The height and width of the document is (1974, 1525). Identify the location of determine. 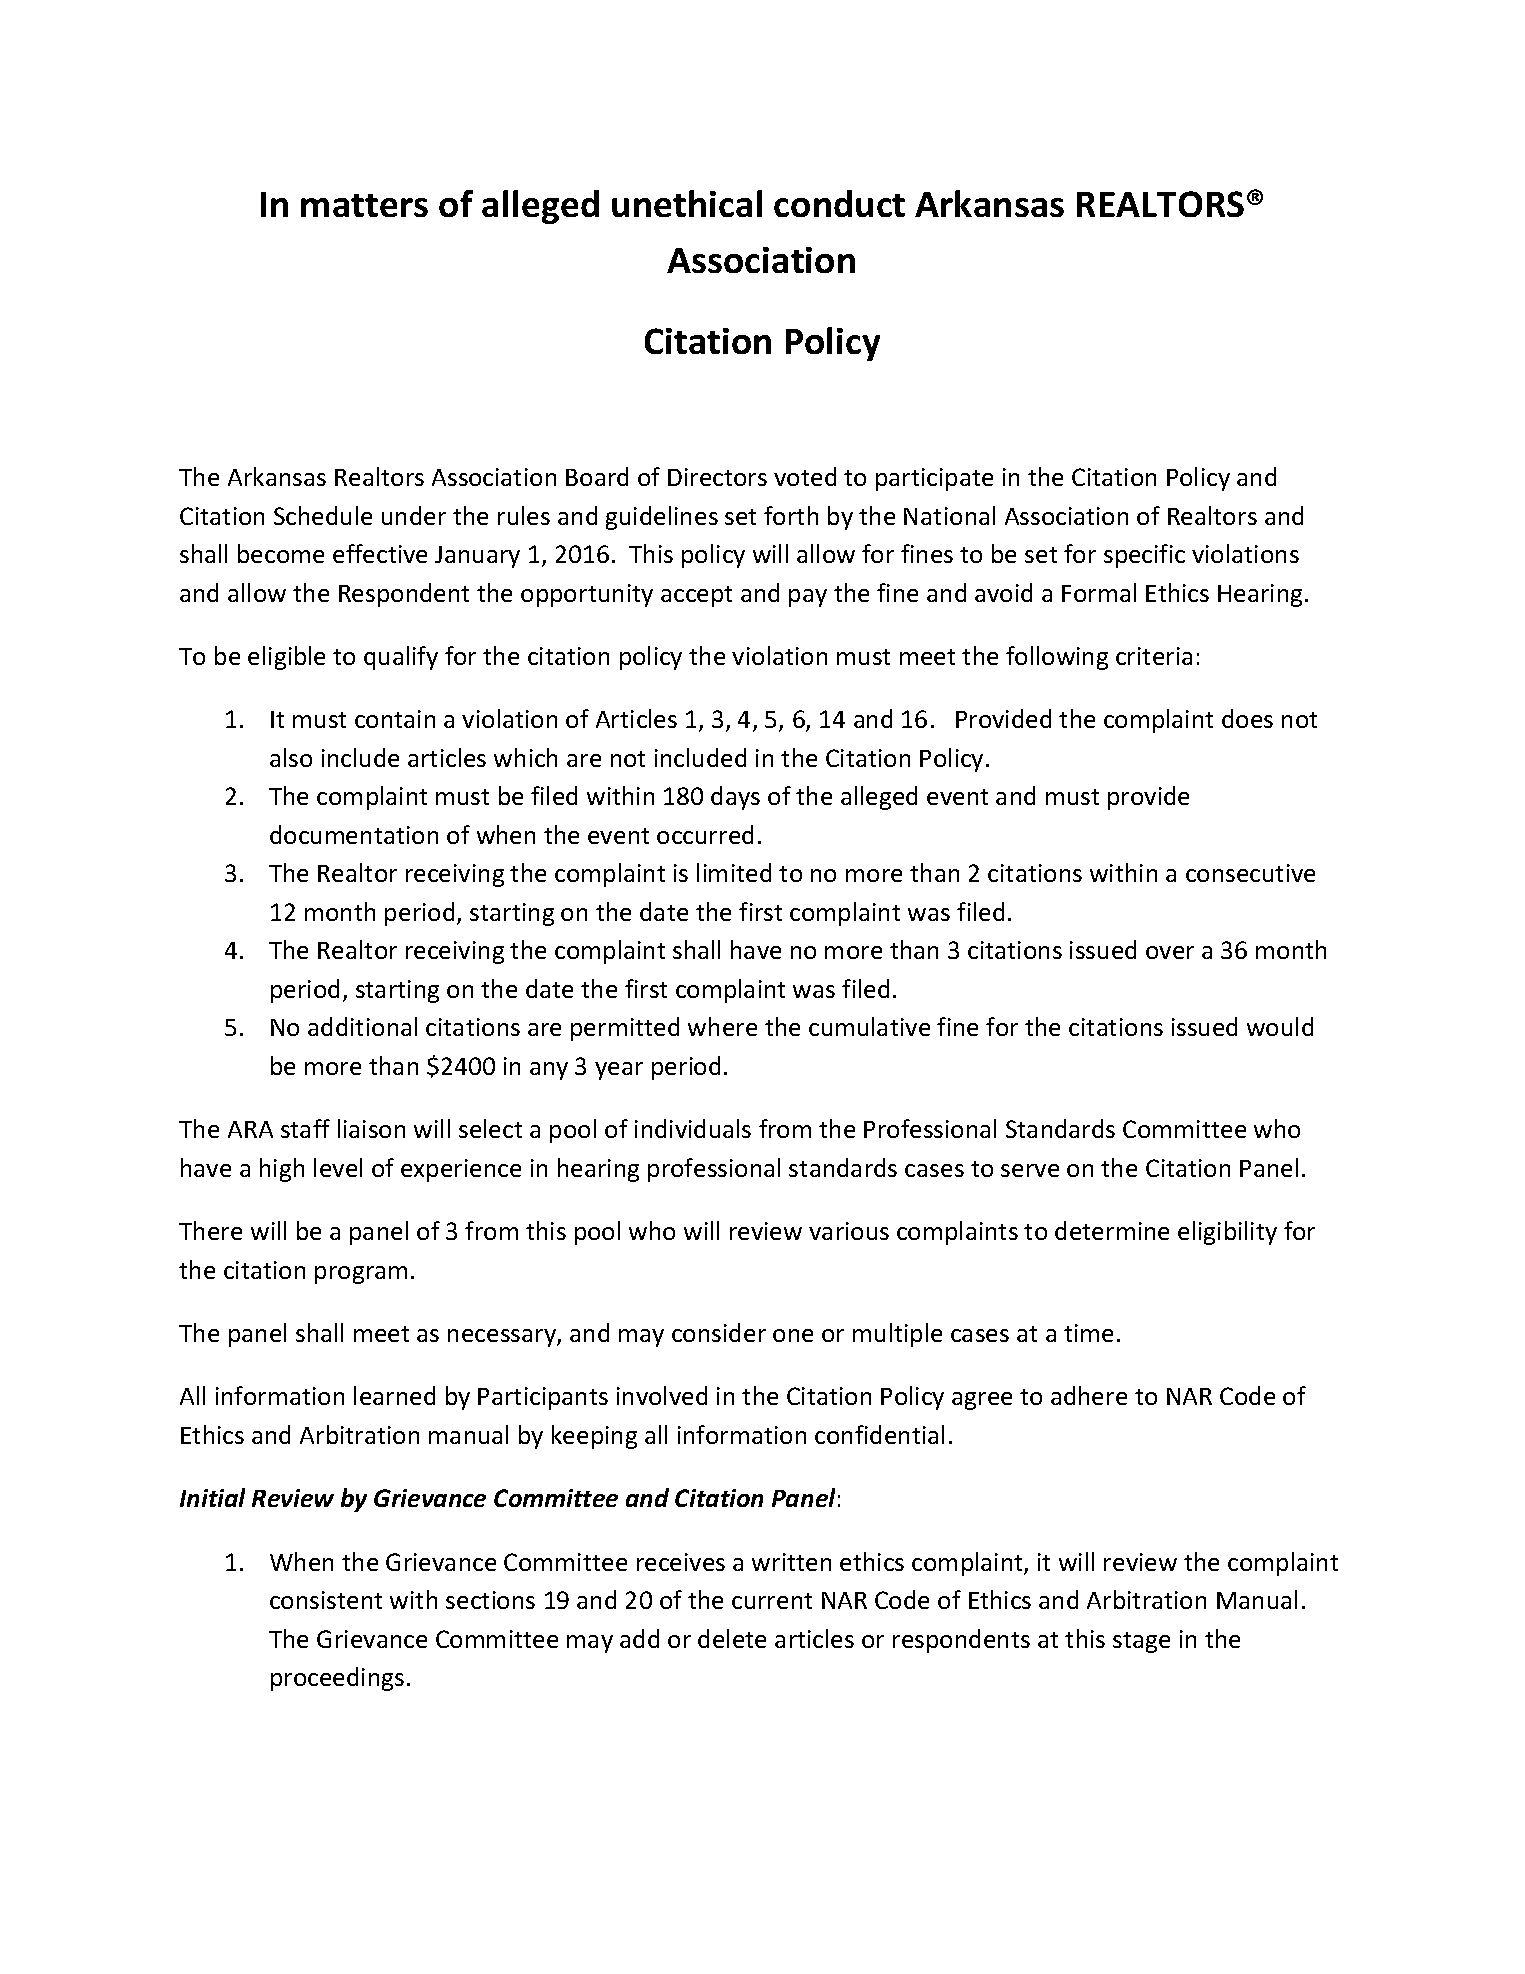
(1112, 1230).
